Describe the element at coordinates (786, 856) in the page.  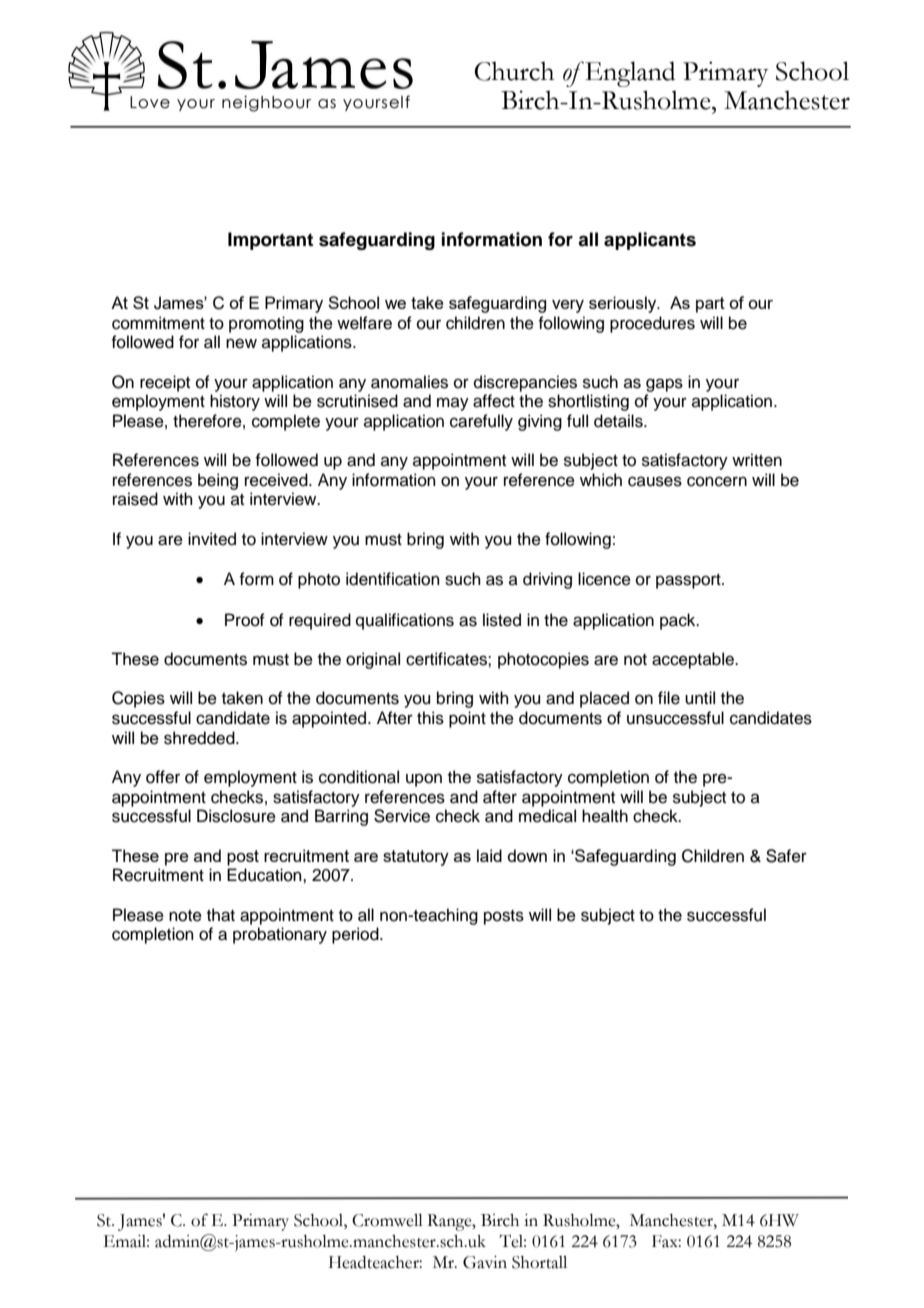
I see `Safer` at that location.
